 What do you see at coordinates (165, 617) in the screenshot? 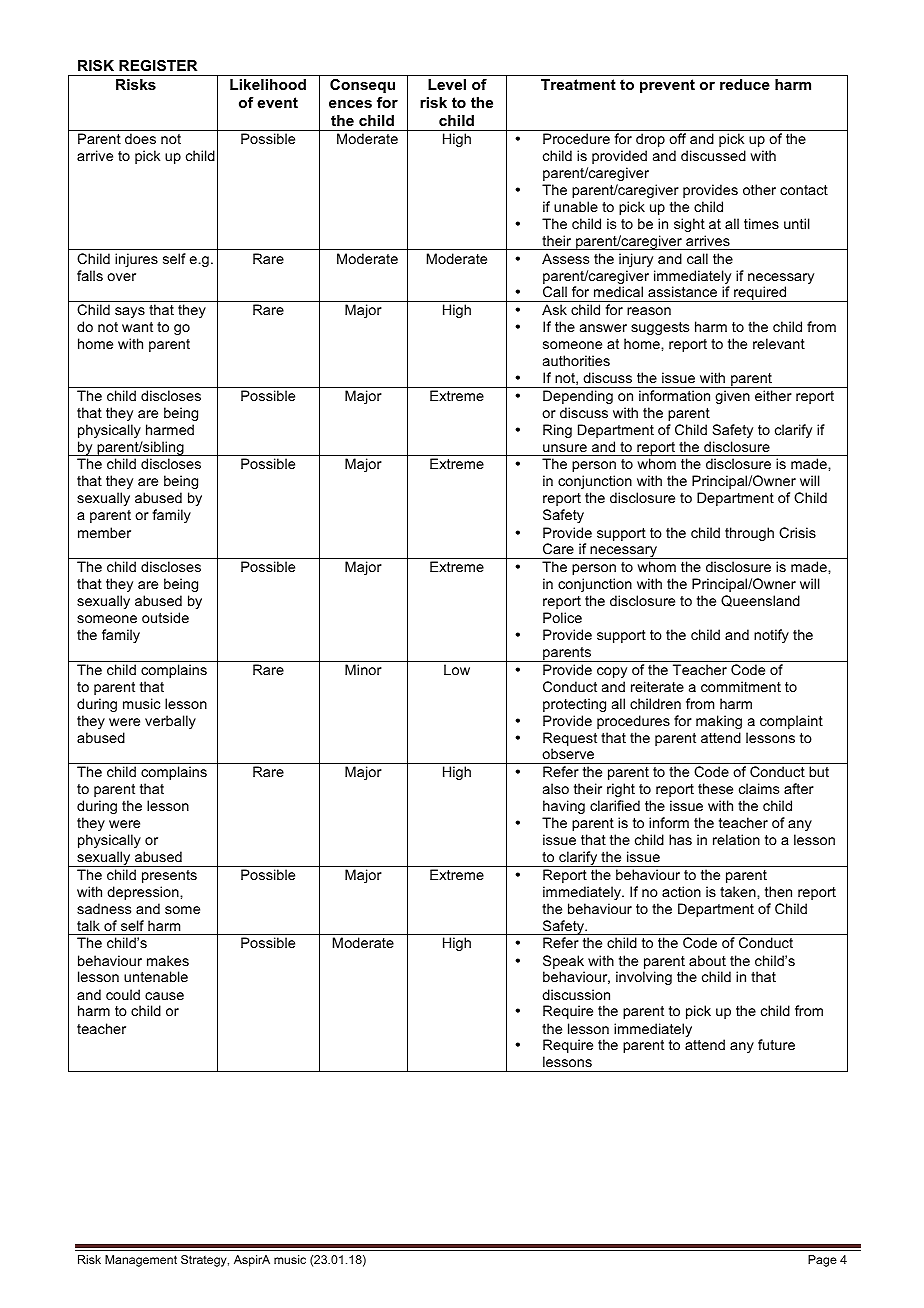
I see `outside` at bounding box center [165, 617].
